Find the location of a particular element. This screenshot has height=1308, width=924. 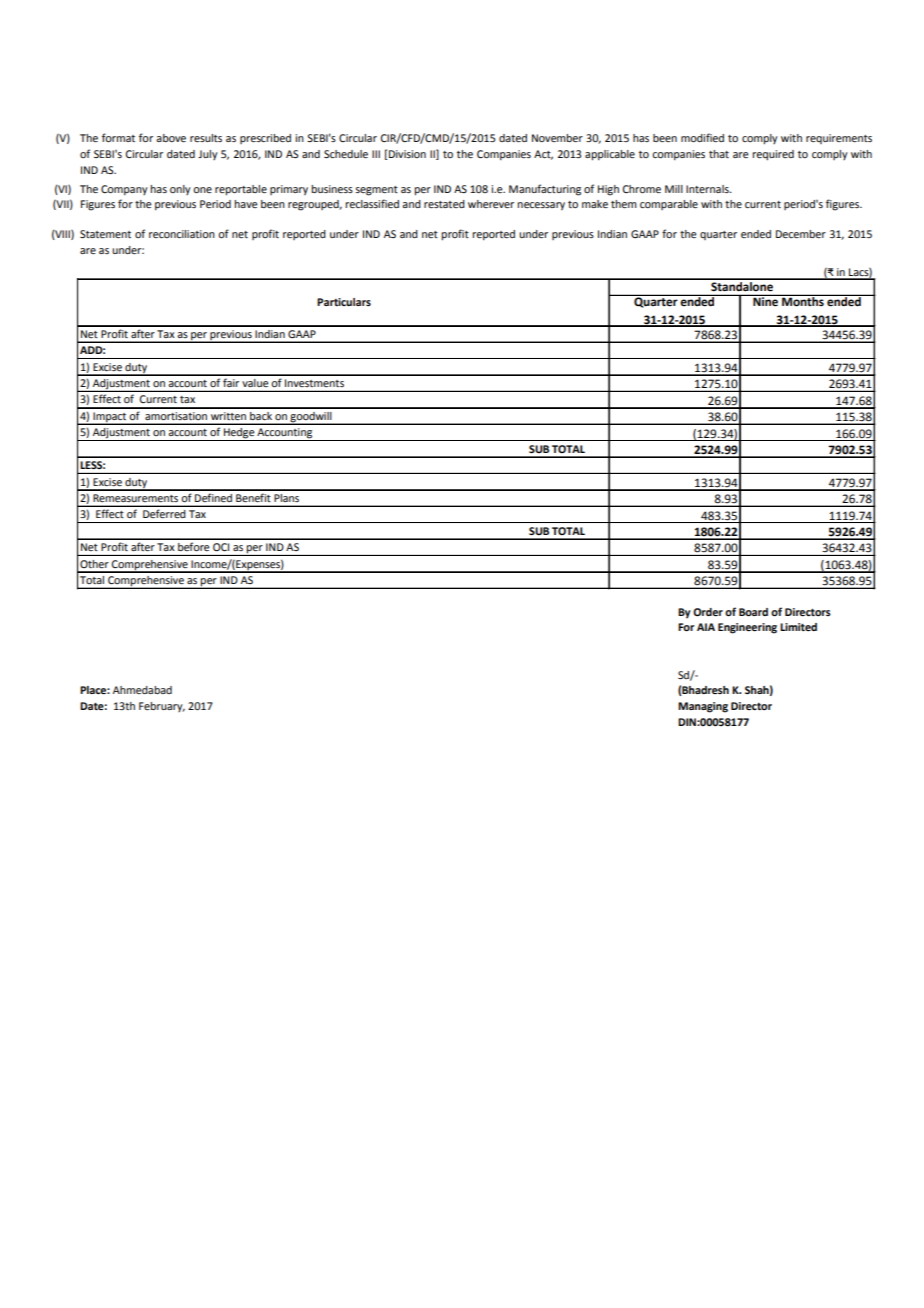

Hedge is located at coordinates (239, 434).
